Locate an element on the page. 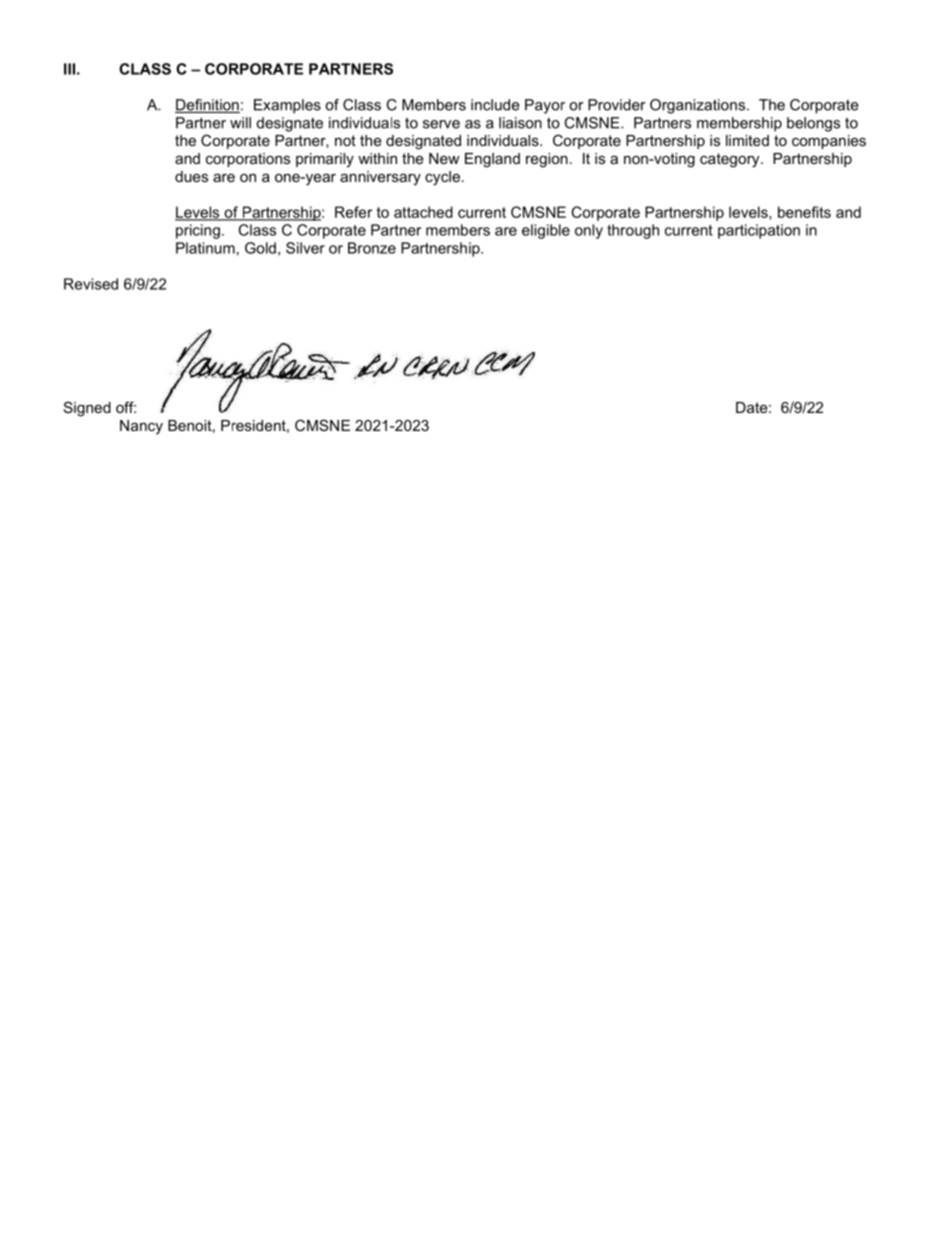  Platinum is located at coordinates (205, 248).
